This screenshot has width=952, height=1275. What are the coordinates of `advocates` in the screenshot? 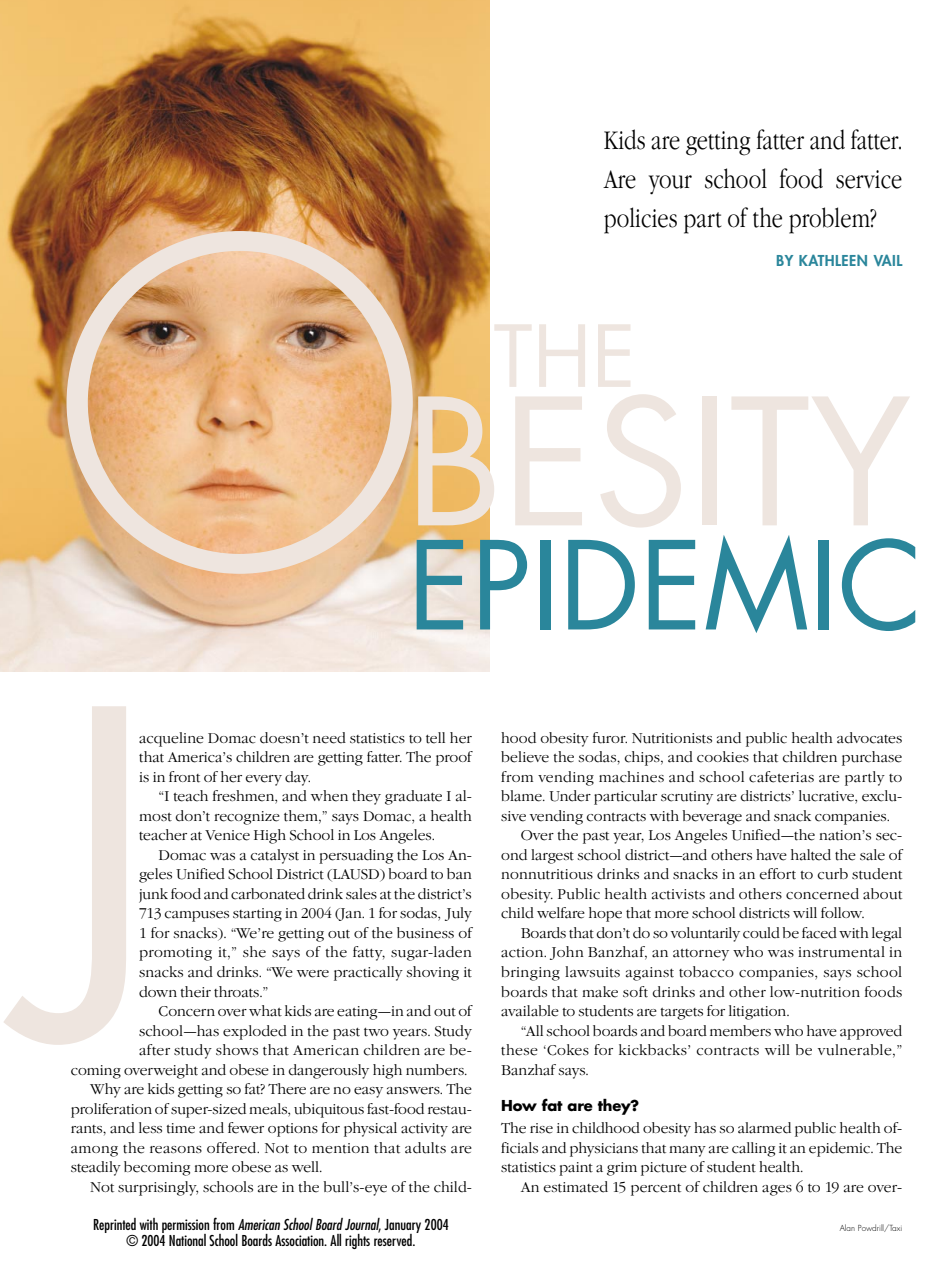 It's located at (869, 738).
